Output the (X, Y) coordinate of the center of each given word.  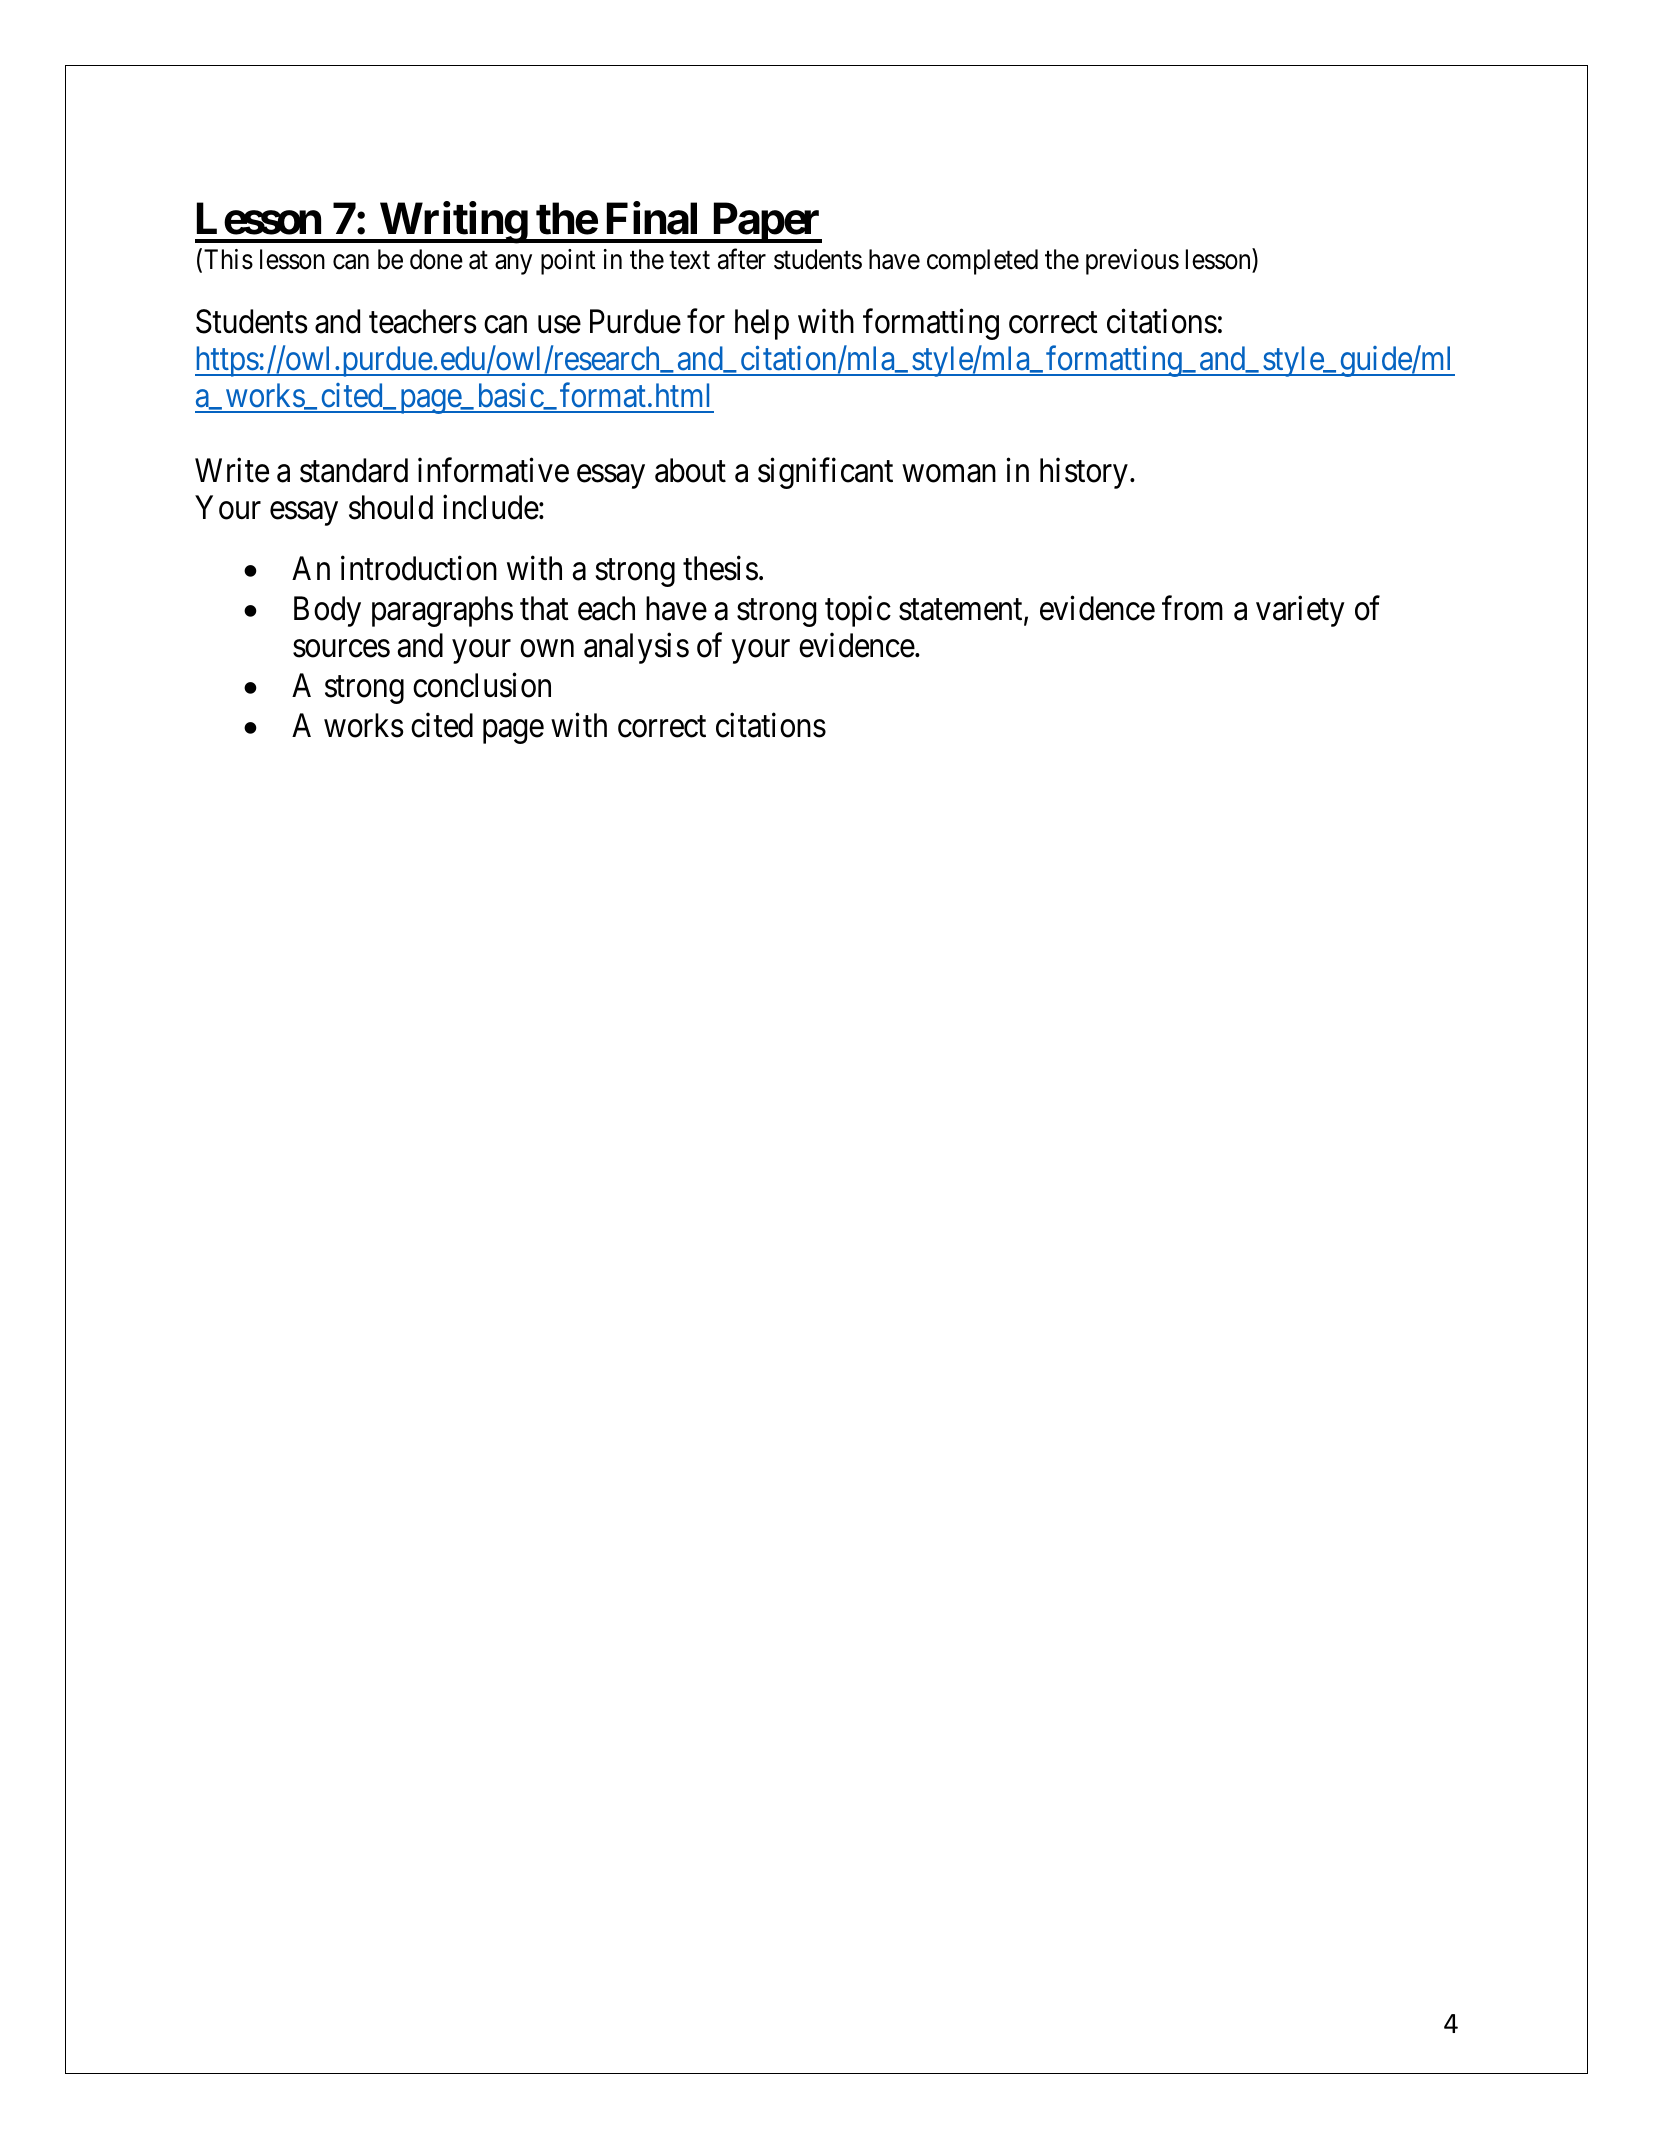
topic (858, 611)
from (1192, 608)
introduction (419, 568)
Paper (766, 223)
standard (354, 470)
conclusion (482, 685)
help (762, 324)
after (742, 259)
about (690, 470)
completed (982, 262)
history (1084, 473)
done (436, 259)
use (559, 325)
